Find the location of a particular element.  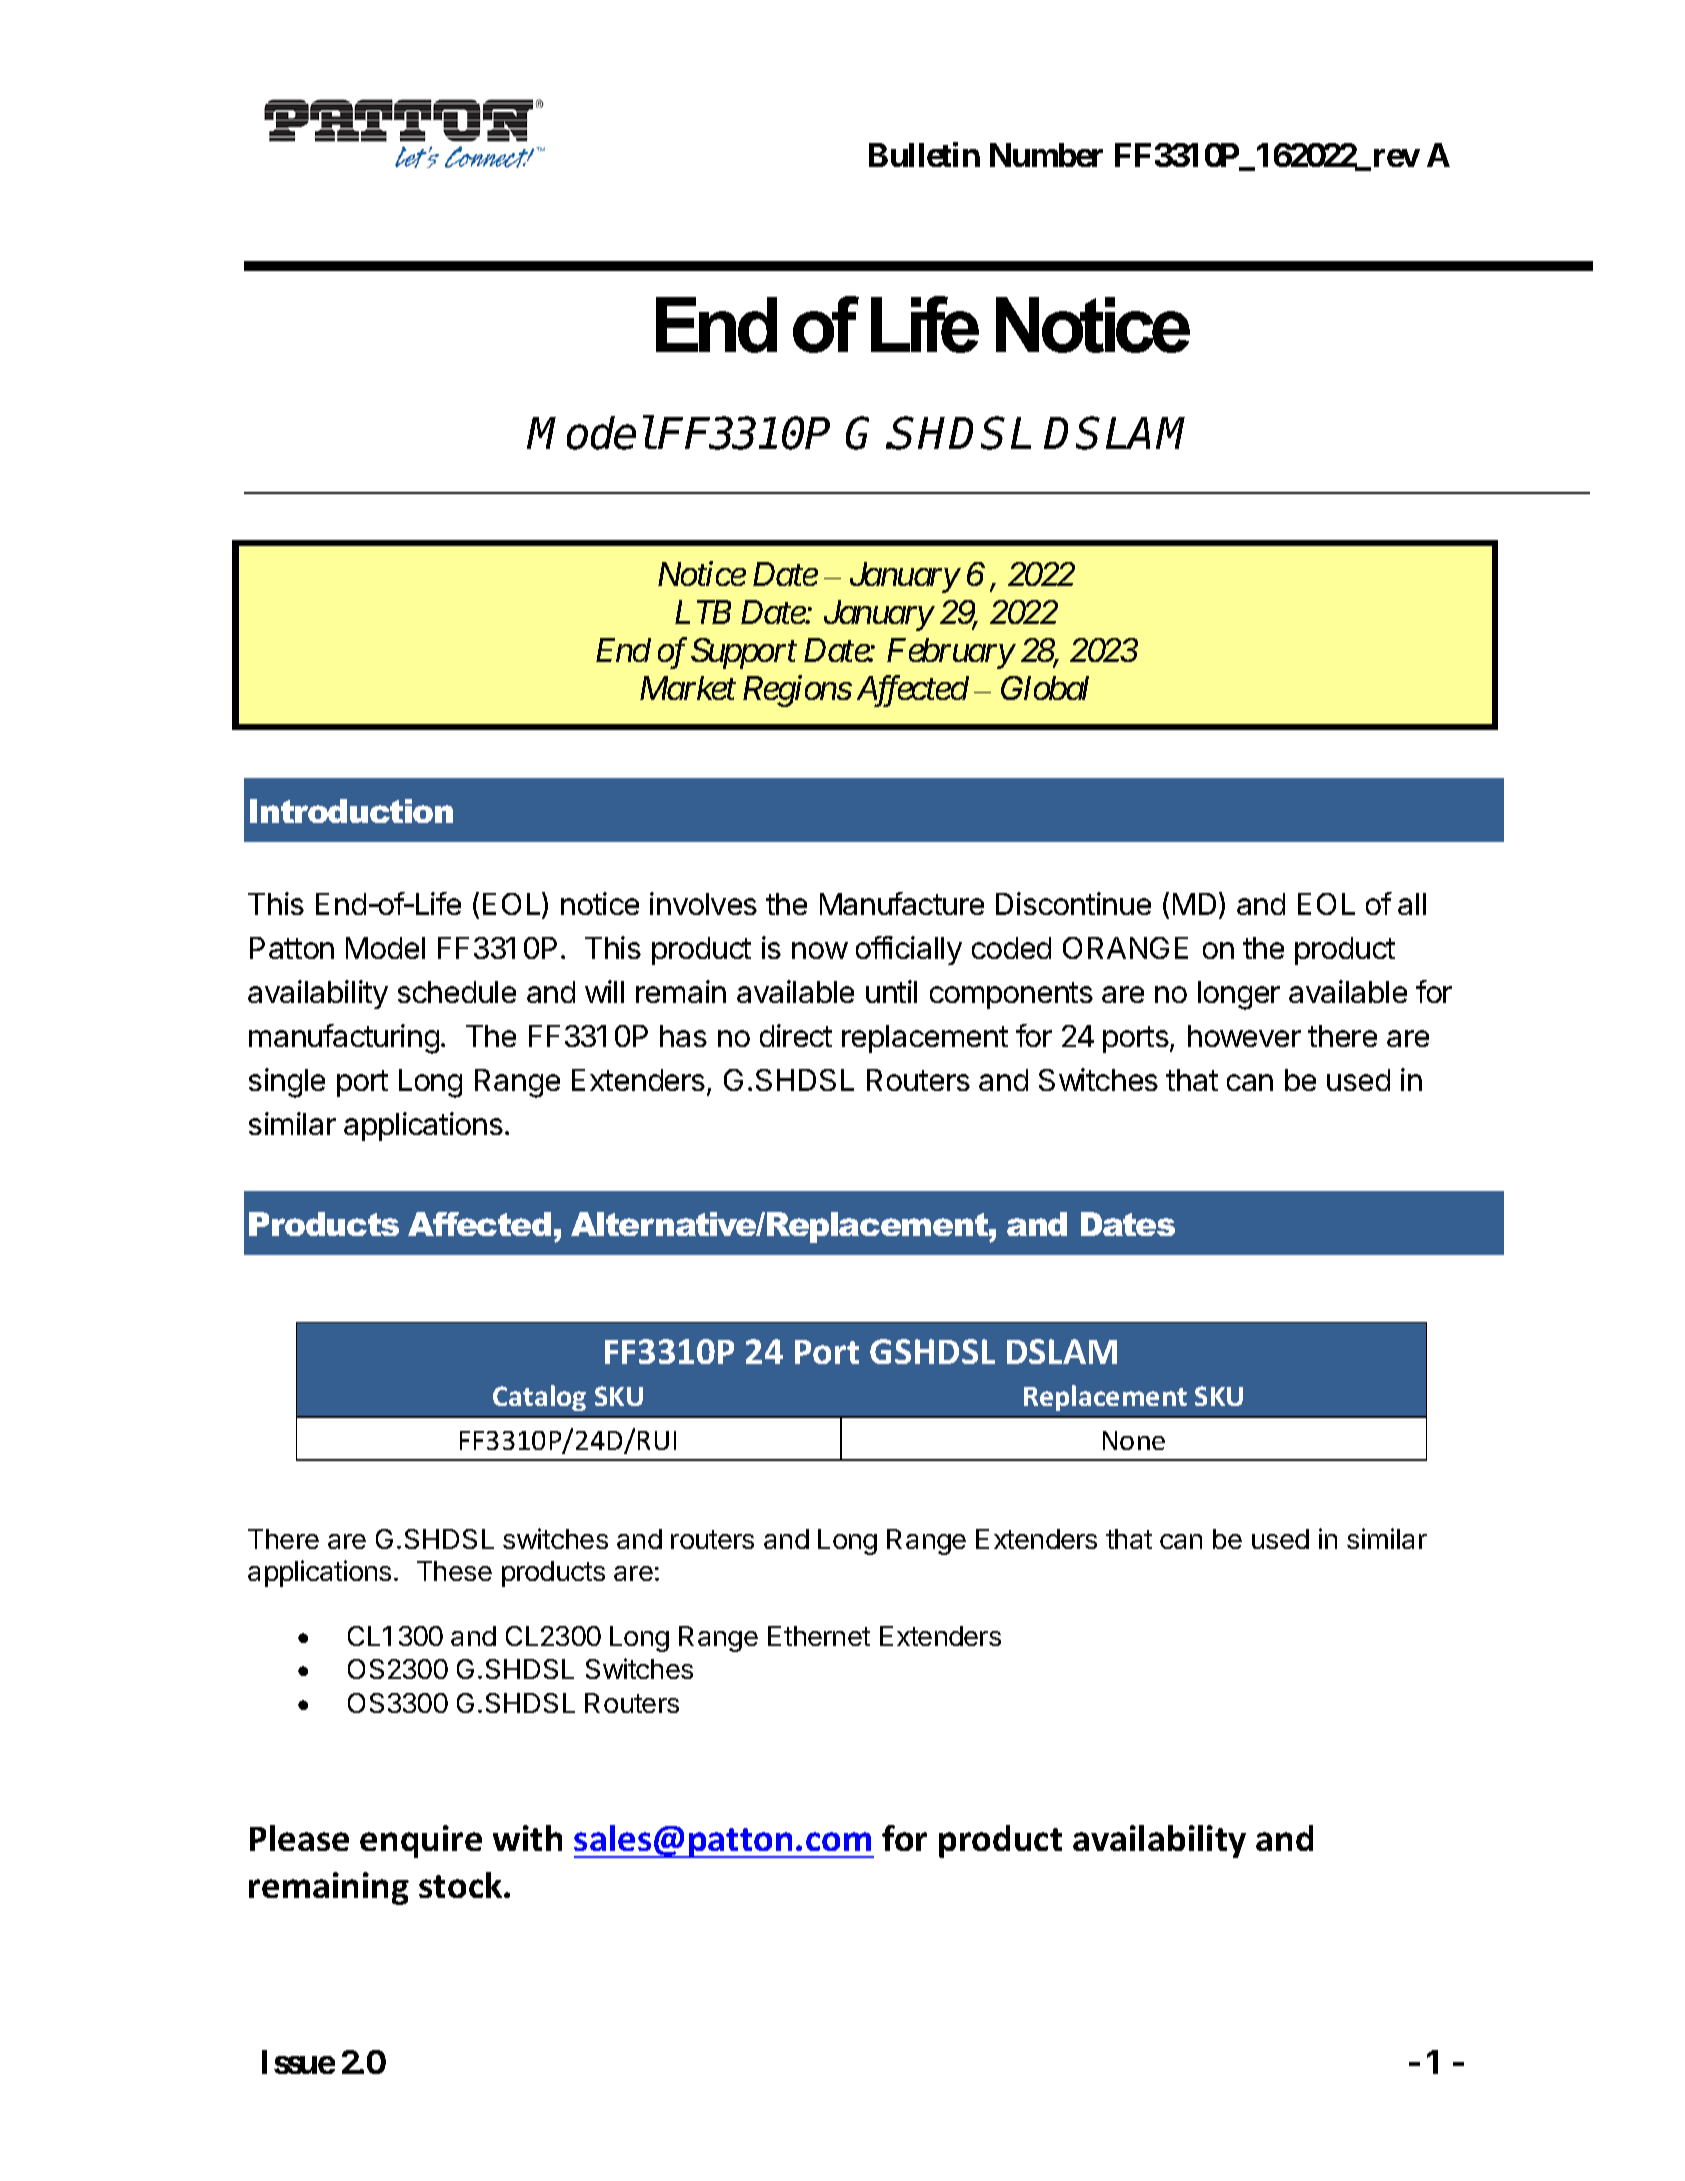

Number is located at coordinates (1046, 155).
